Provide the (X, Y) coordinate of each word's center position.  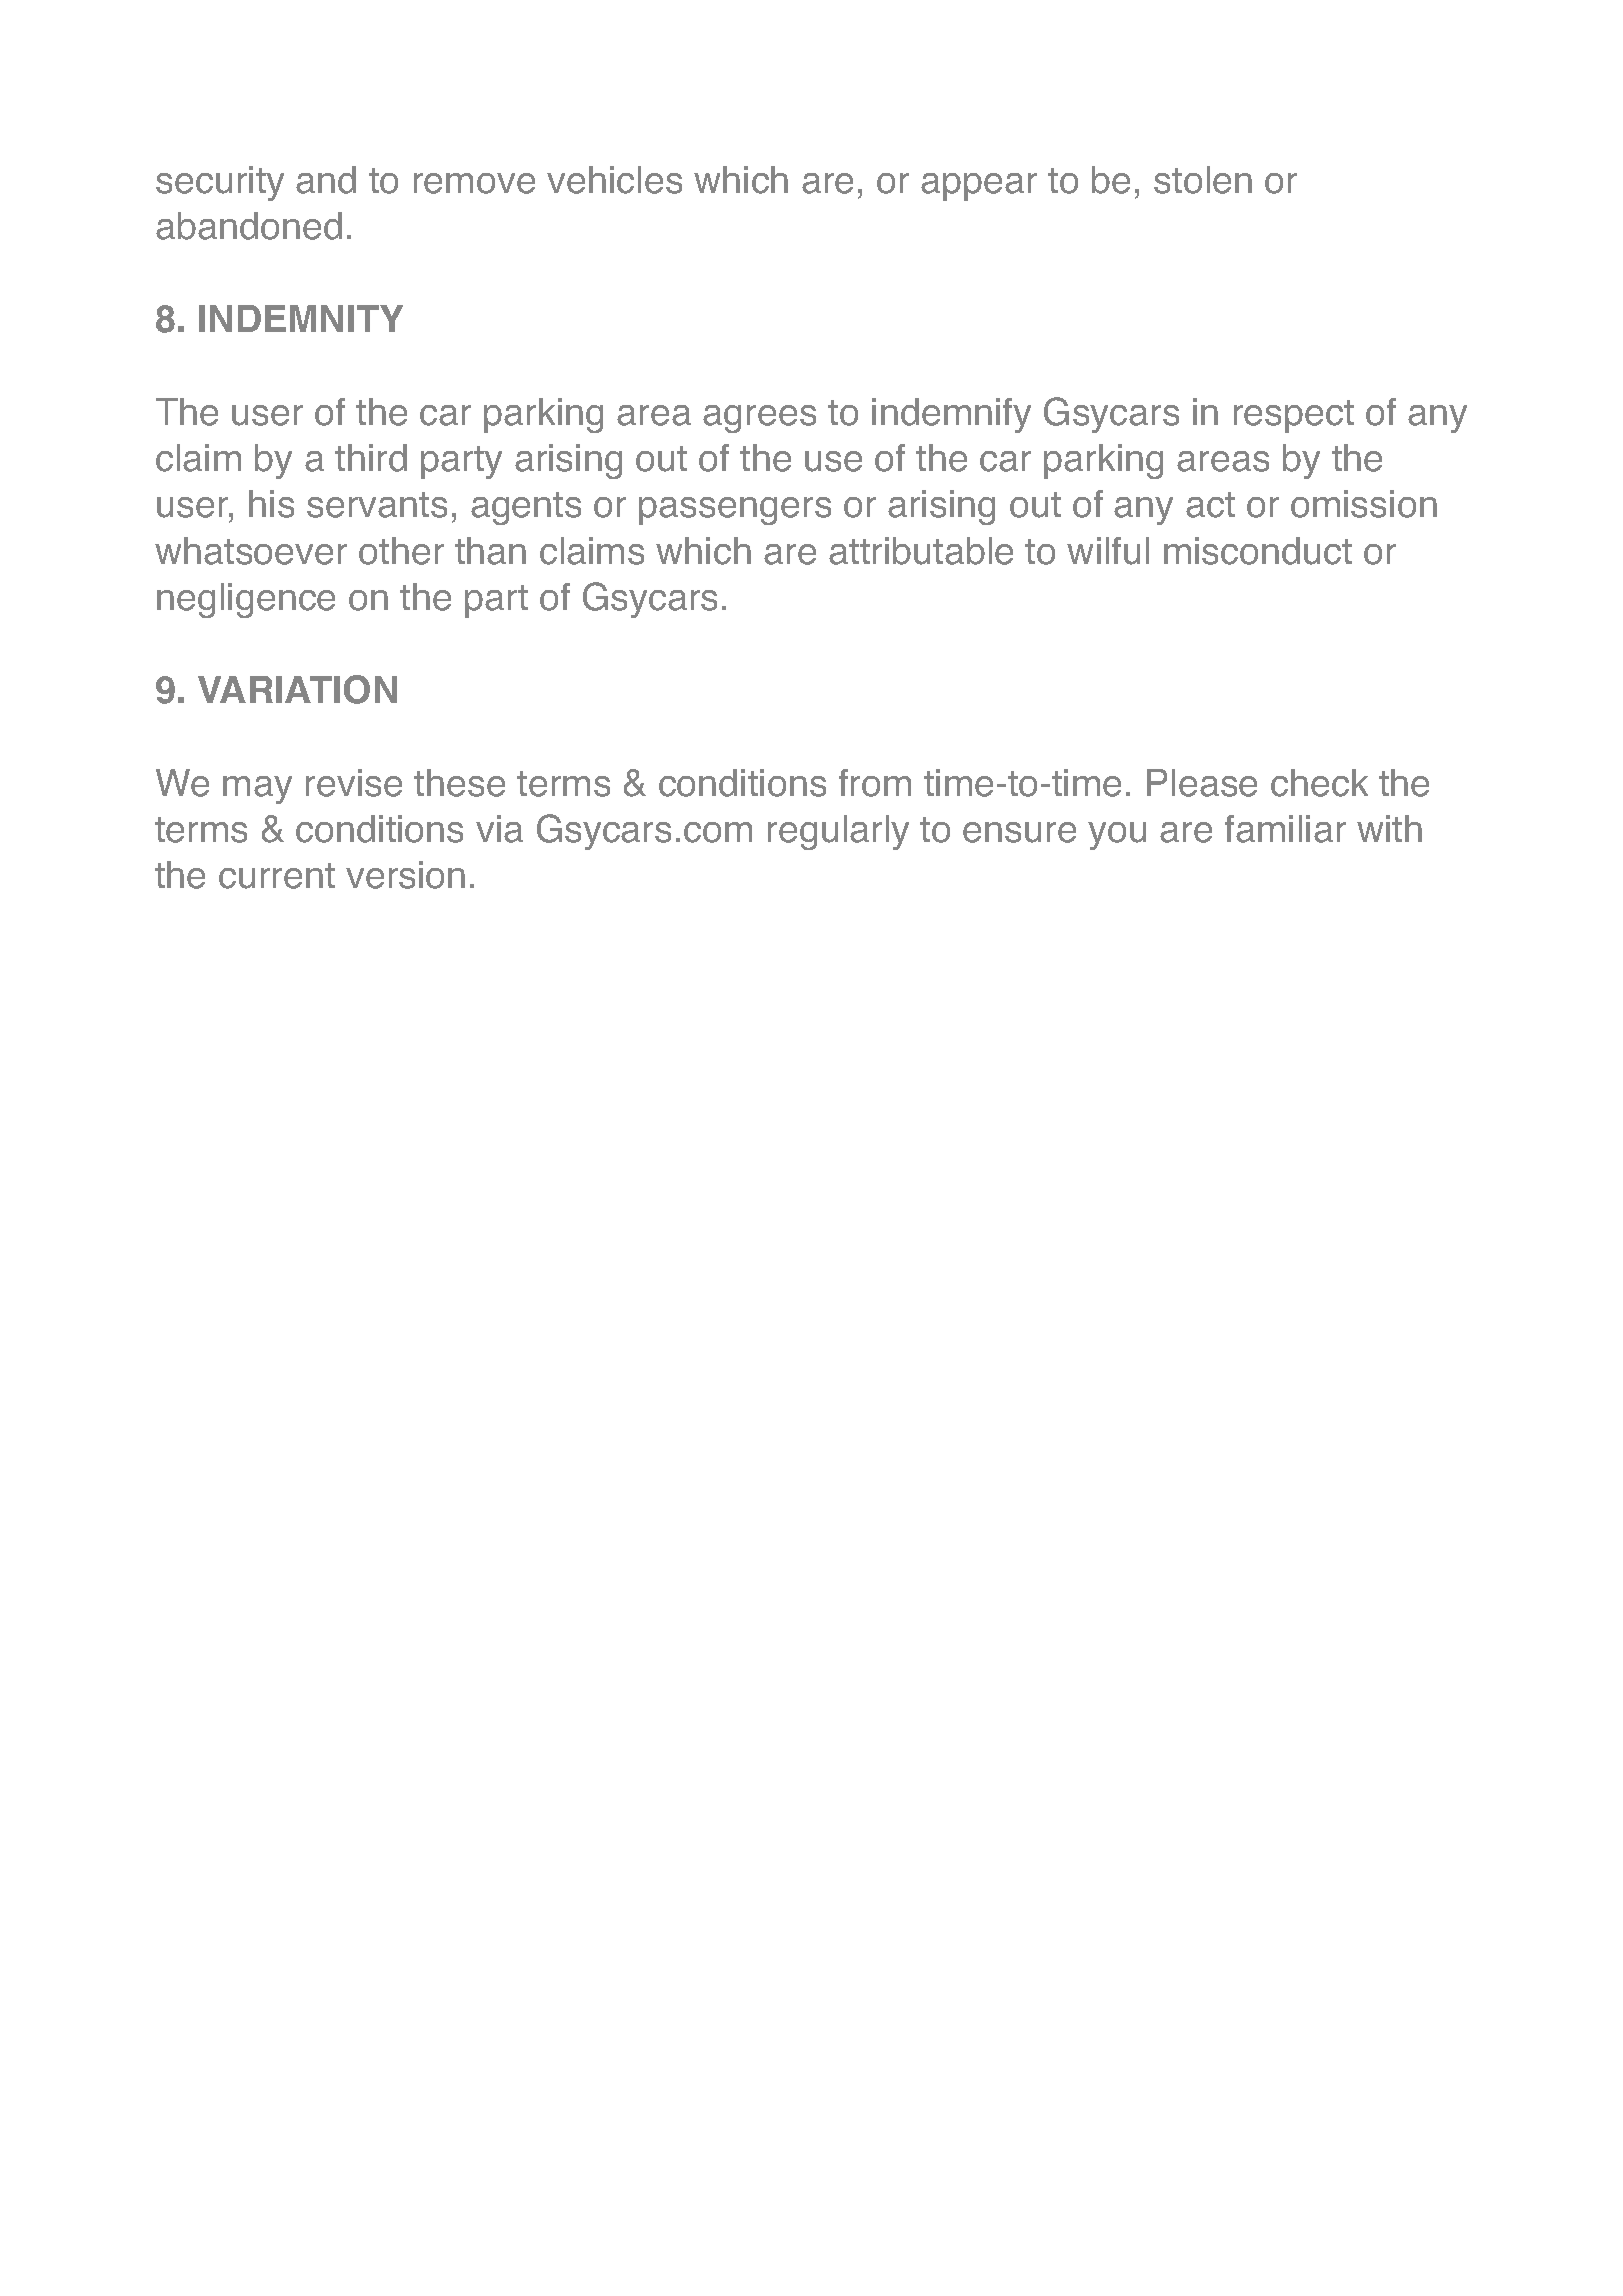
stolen (1203, 180)
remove (474, 183)
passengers (735, 511)
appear (979, 187)
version (405, 875)
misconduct (1258, 551)
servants (377, 505)
